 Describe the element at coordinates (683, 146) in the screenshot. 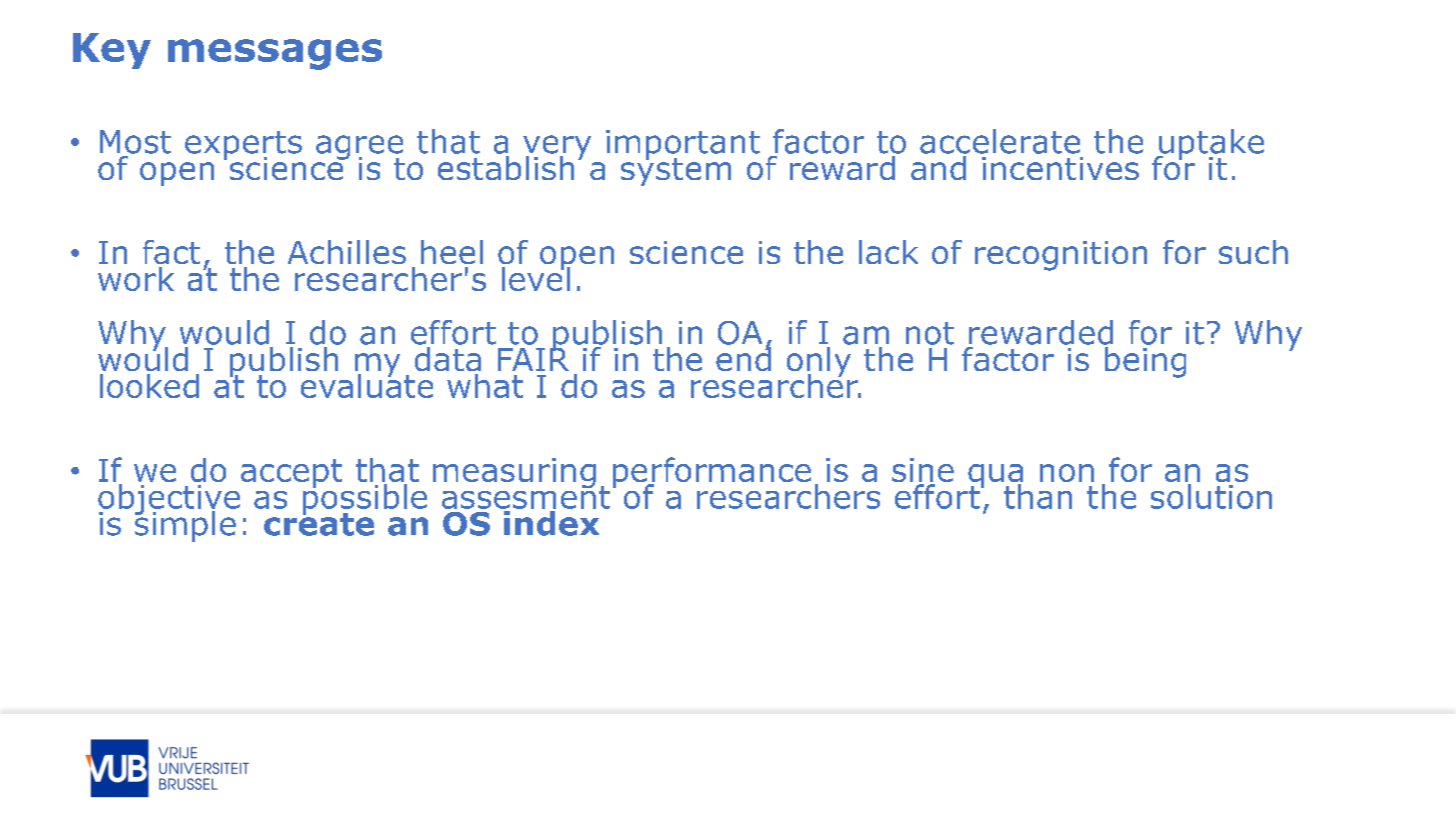

I see `important` at that location.
